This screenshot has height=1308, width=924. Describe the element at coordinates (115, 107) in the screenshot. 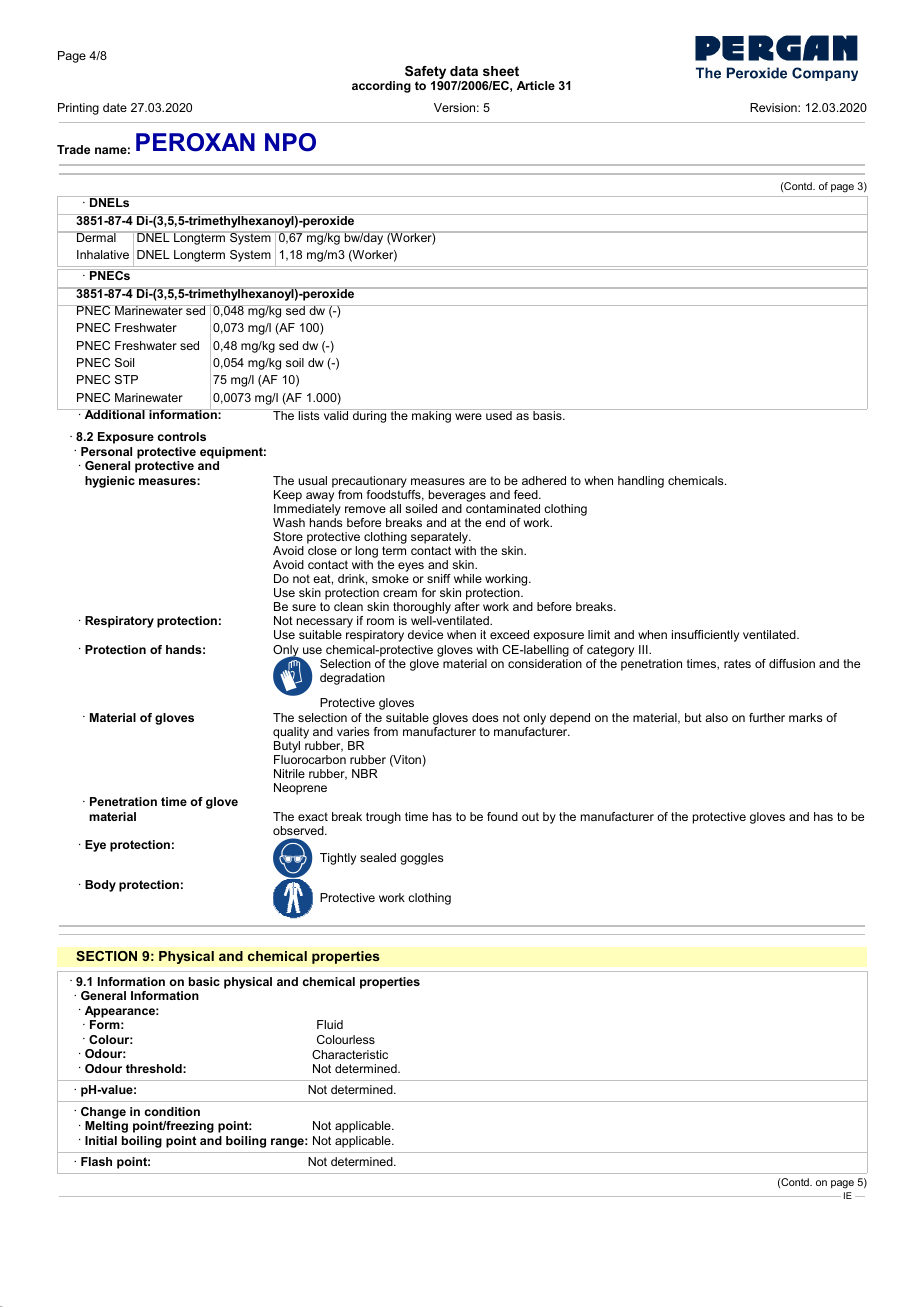

I see `date` at that location.
